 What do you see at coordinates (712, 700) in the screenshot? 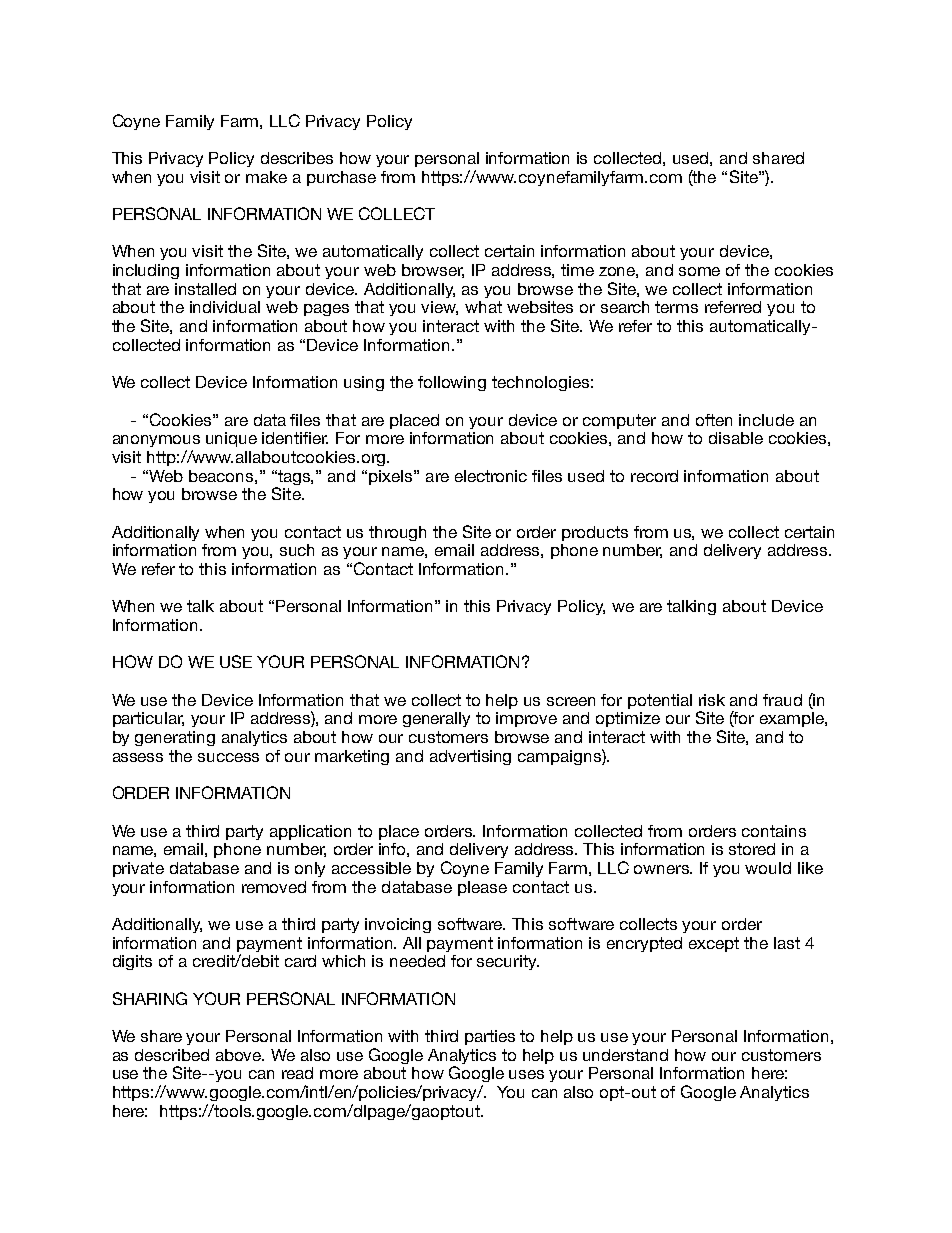
I see `risk` at bounding box center [712, 700].
